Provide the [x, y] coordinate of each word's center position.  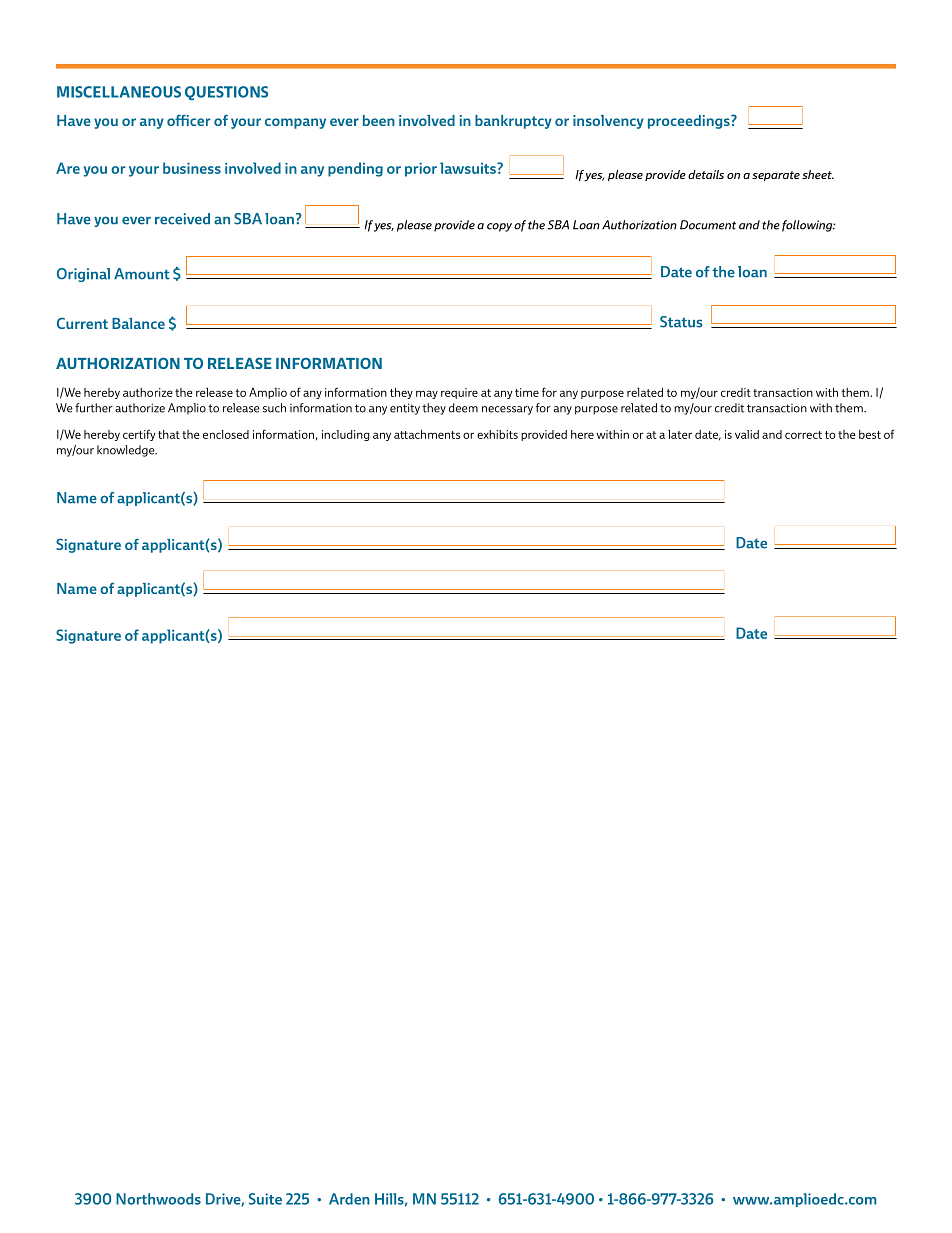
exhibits [497, 434]
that [169, 434]
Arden [349, 1199]
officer [189, 120]
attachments [427, 434]
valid [747, 434]
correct [803, 435]
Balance [138, 323]
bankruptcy [513, 122]
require [459, 393]
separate [776, 176]
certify [139, 435]
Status [681, 322]
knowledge [127, 451]
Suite [265, 1199]
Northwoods [158, 1199]
